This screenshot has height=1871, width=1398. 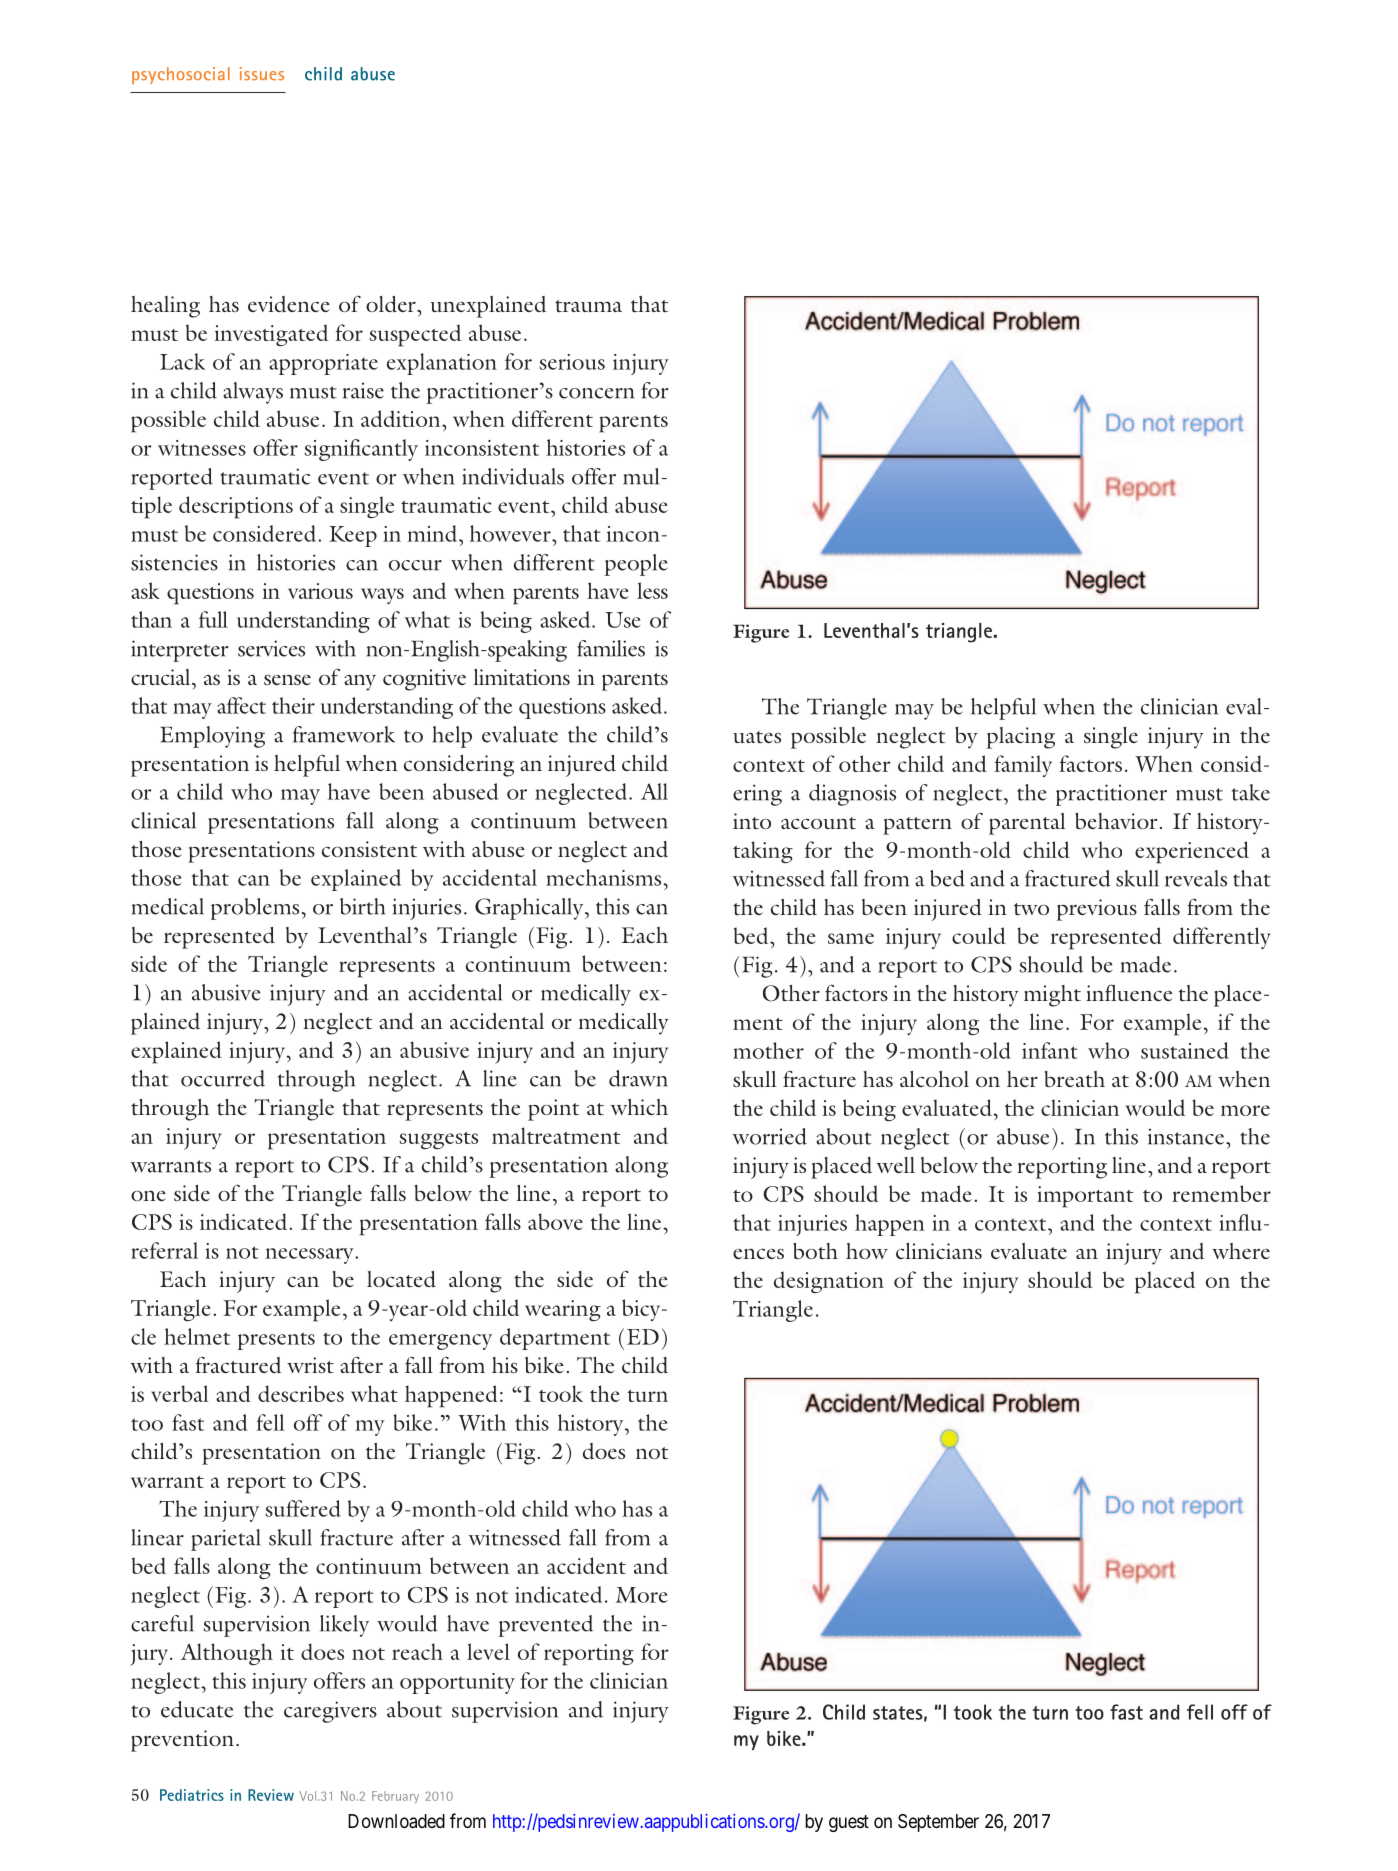 I want to click on concern, so click(x=596, y=393).
